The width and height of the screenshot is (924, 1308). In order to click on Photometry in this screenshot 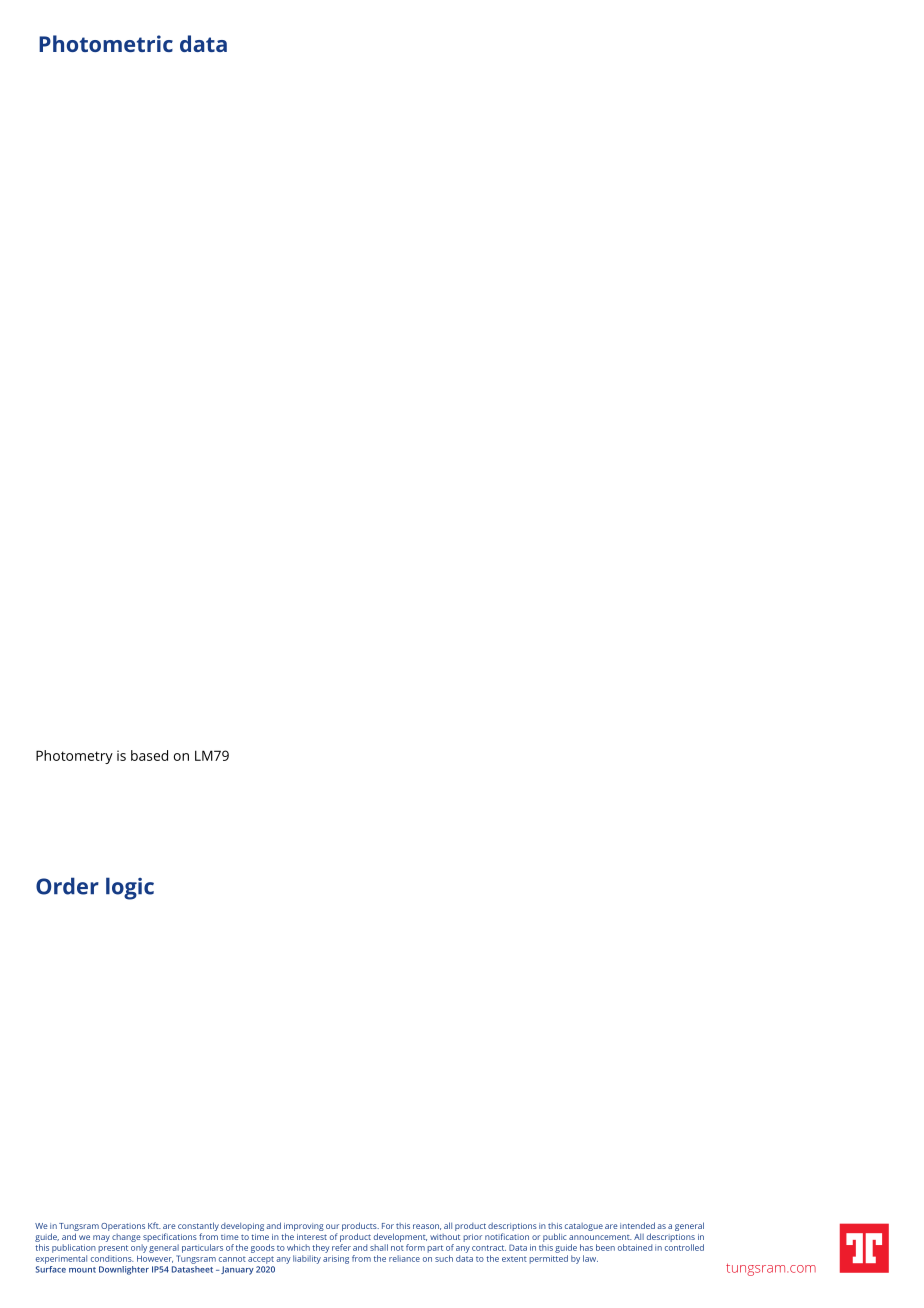, I will do `click(74, 757)`.
